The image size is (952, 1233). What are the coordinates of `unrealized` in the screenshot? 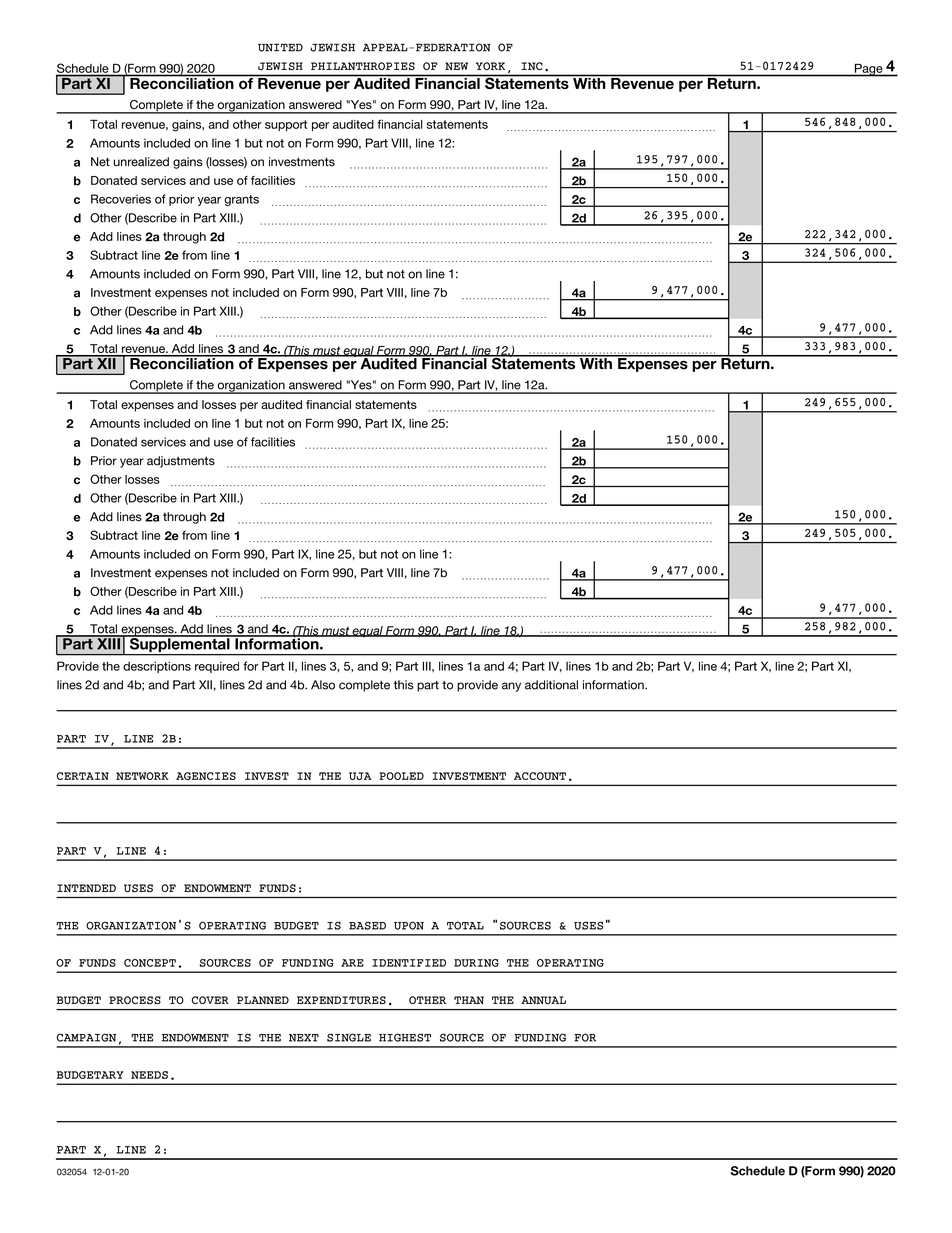 It's located at (141, 162).
